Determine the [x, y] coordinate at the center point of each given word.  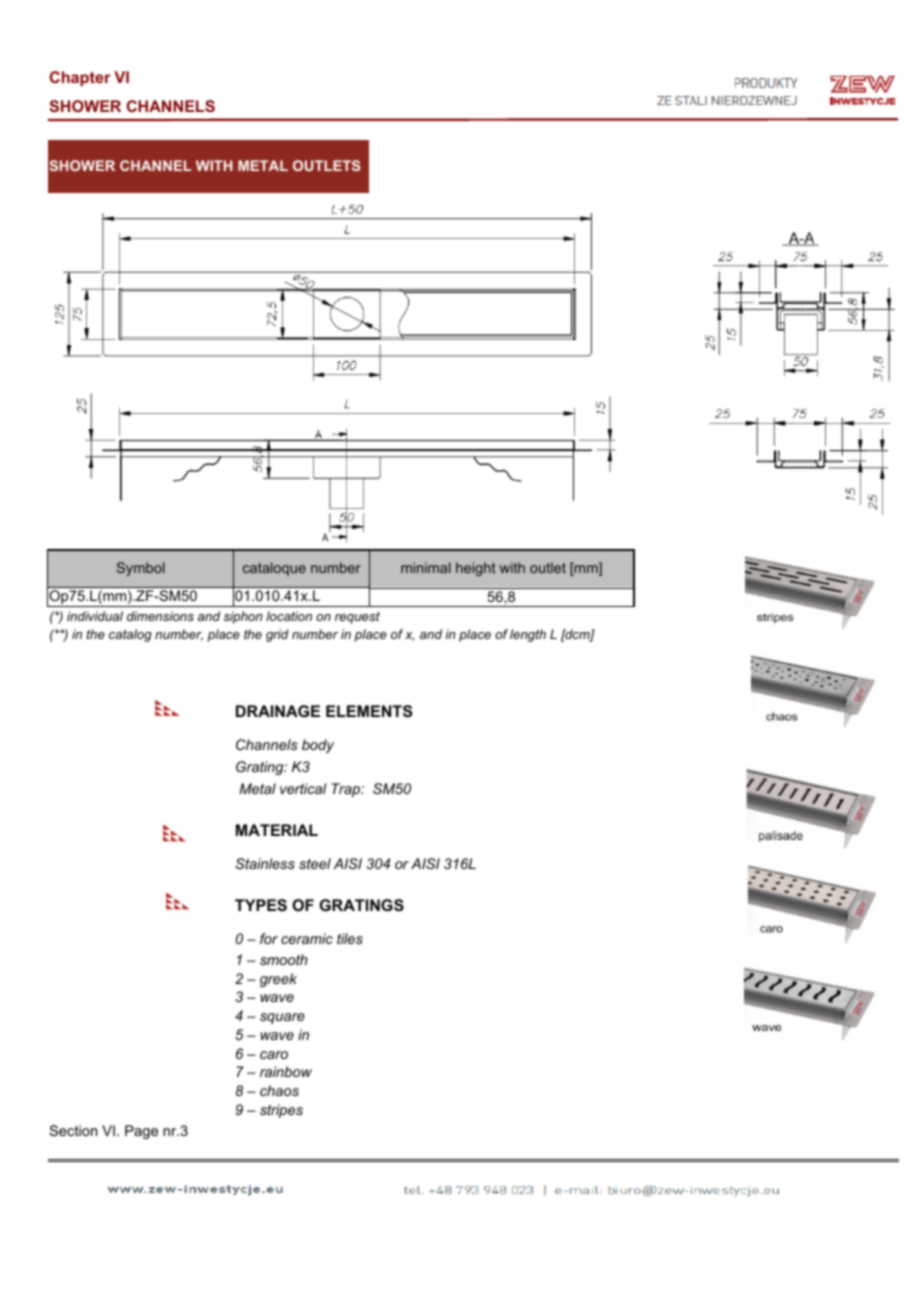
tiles [350, 938]
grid [277, 635]
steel [315, 863]
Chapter [80, 78]
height [476, 569]
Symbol [141, 569]
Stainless [265, 863]
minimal [426, 567]
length [528, 635]
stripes [281, 1111]
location [289, 616]
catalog [130, 635]
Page [141, 1132]
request [357, 618]
